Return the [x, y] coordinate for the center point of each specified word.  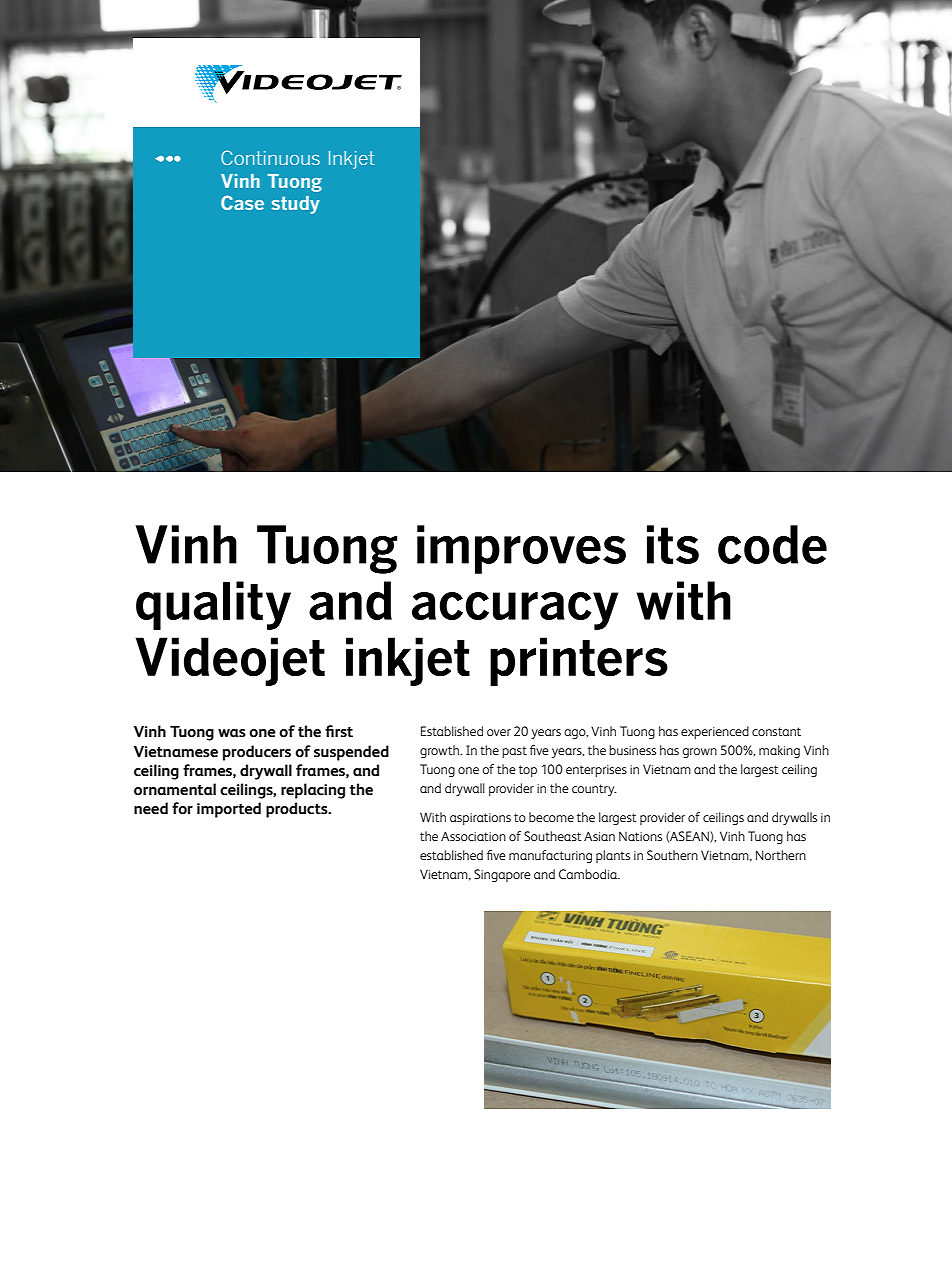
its [673, 544]
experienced [715, 732]
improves [521, 549]
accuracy [515, 611]
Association [473, 836]
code [772, 544]
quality [213, 605]
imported [229, 810]
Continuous [270, 157]
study [296, 205]
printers [579, 661]
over [499, 732]
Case [242, 202]
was [232, 733]
